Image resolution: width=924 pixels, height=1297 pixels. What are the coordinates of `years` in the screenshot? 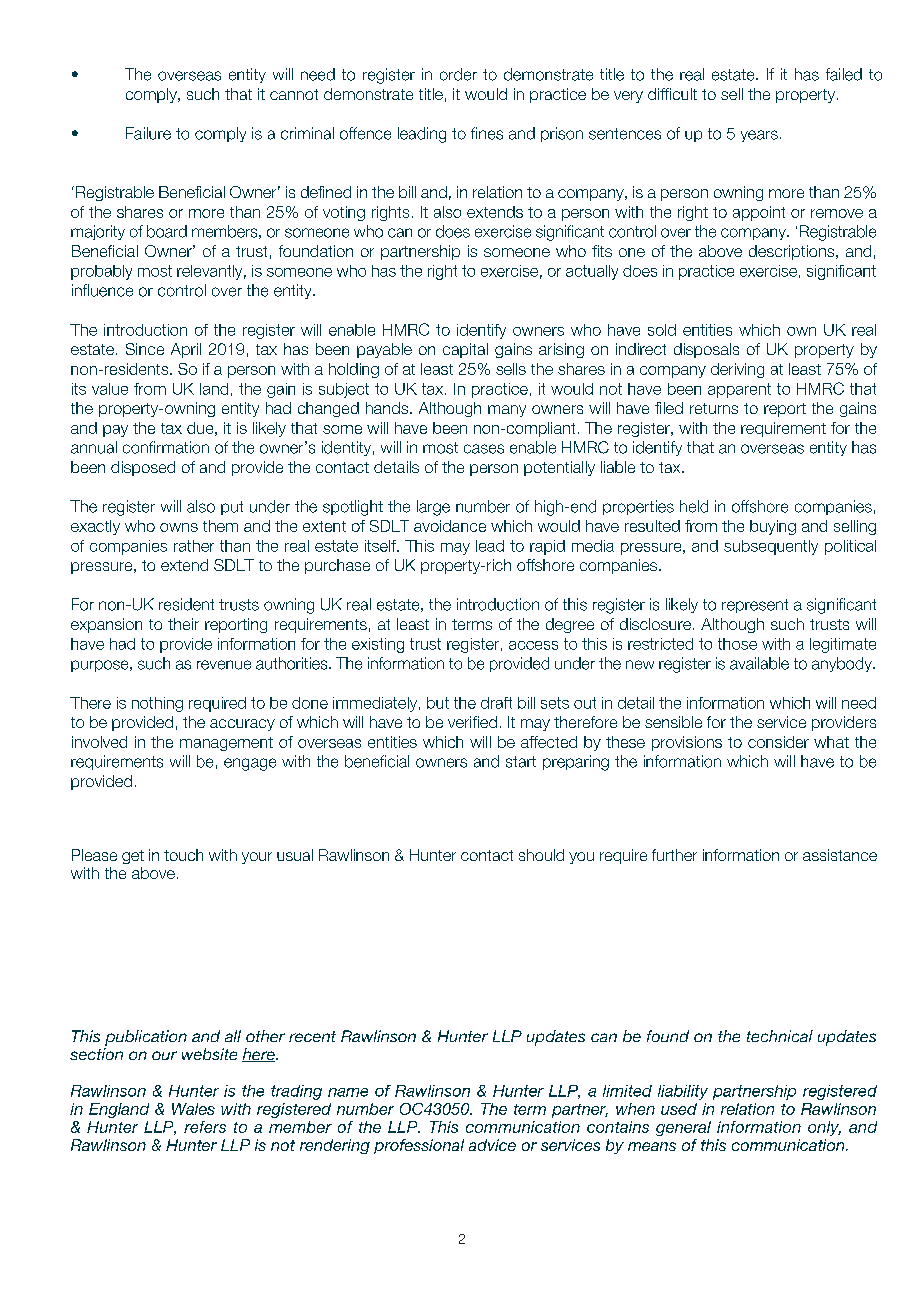 It's located at (759, 136).
